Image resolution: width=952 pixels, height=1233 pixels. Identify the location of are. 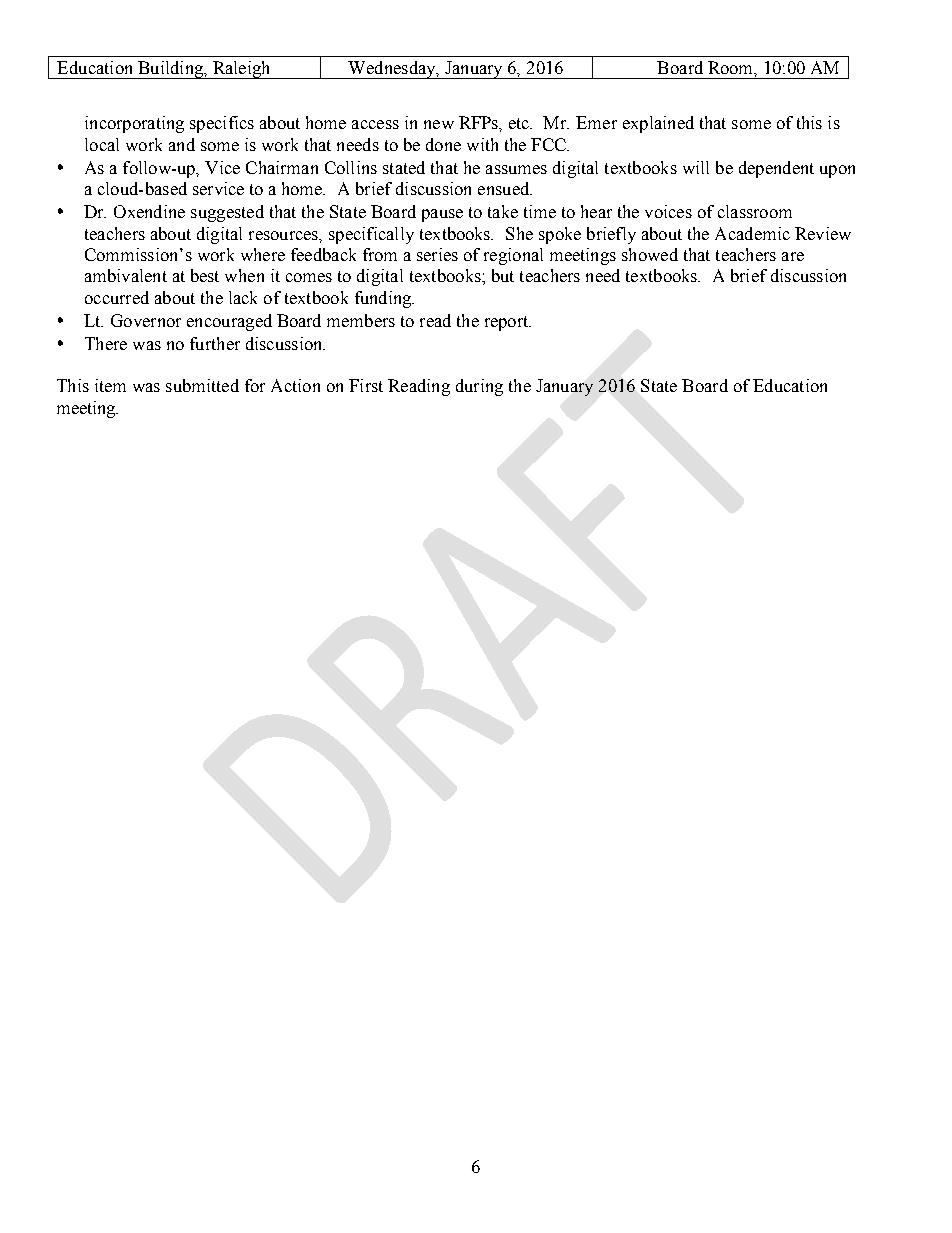
(793, 256).
